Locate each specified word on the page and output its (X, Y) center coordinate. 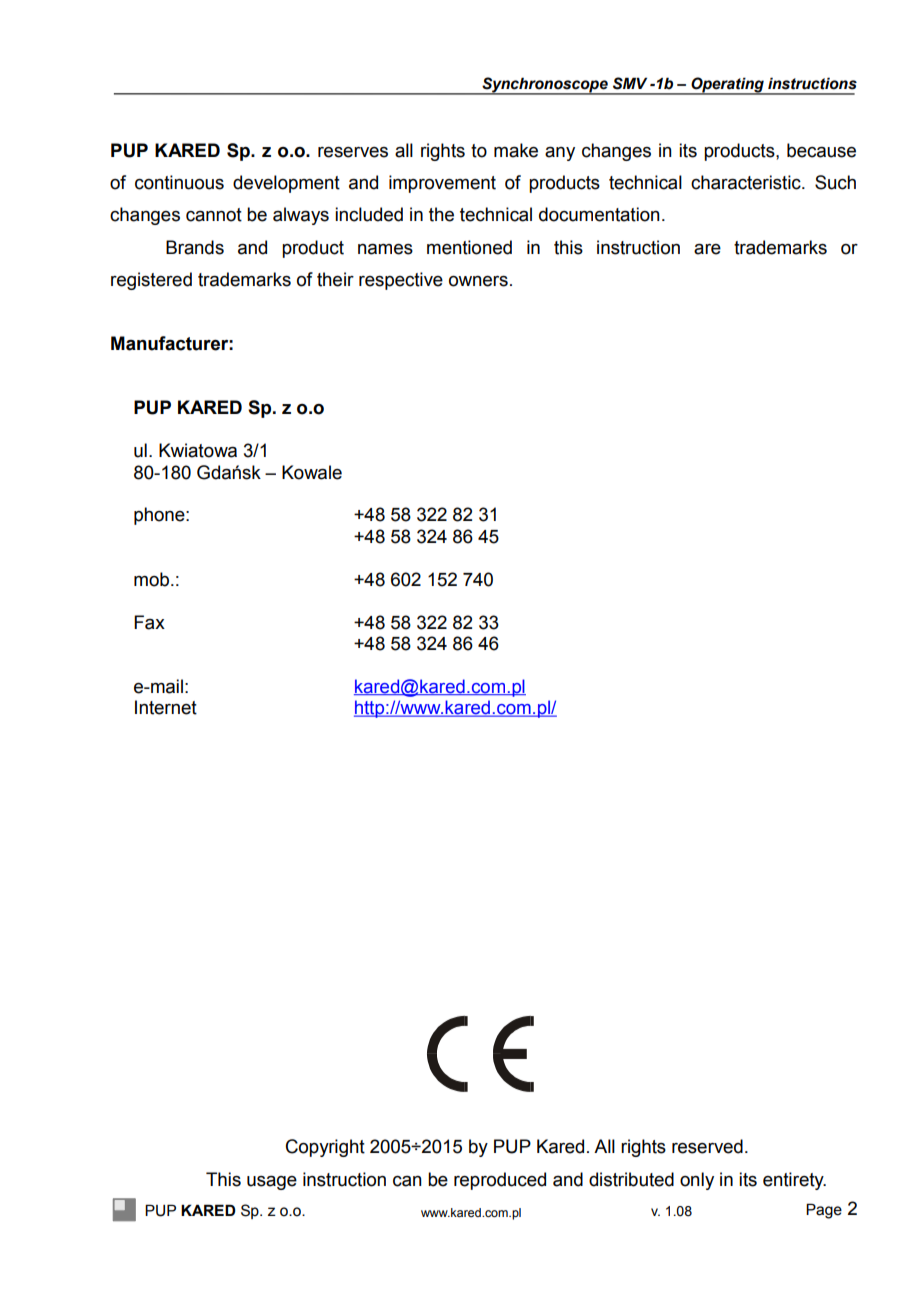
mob (153, 579)
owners (478, 281)
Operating (727, 86)
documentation (599, 214)
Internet (166, 707)
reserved (707, 1146)
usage (272, 1182)
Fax (149, 622)
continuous (179, 182)
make (516, 150)
